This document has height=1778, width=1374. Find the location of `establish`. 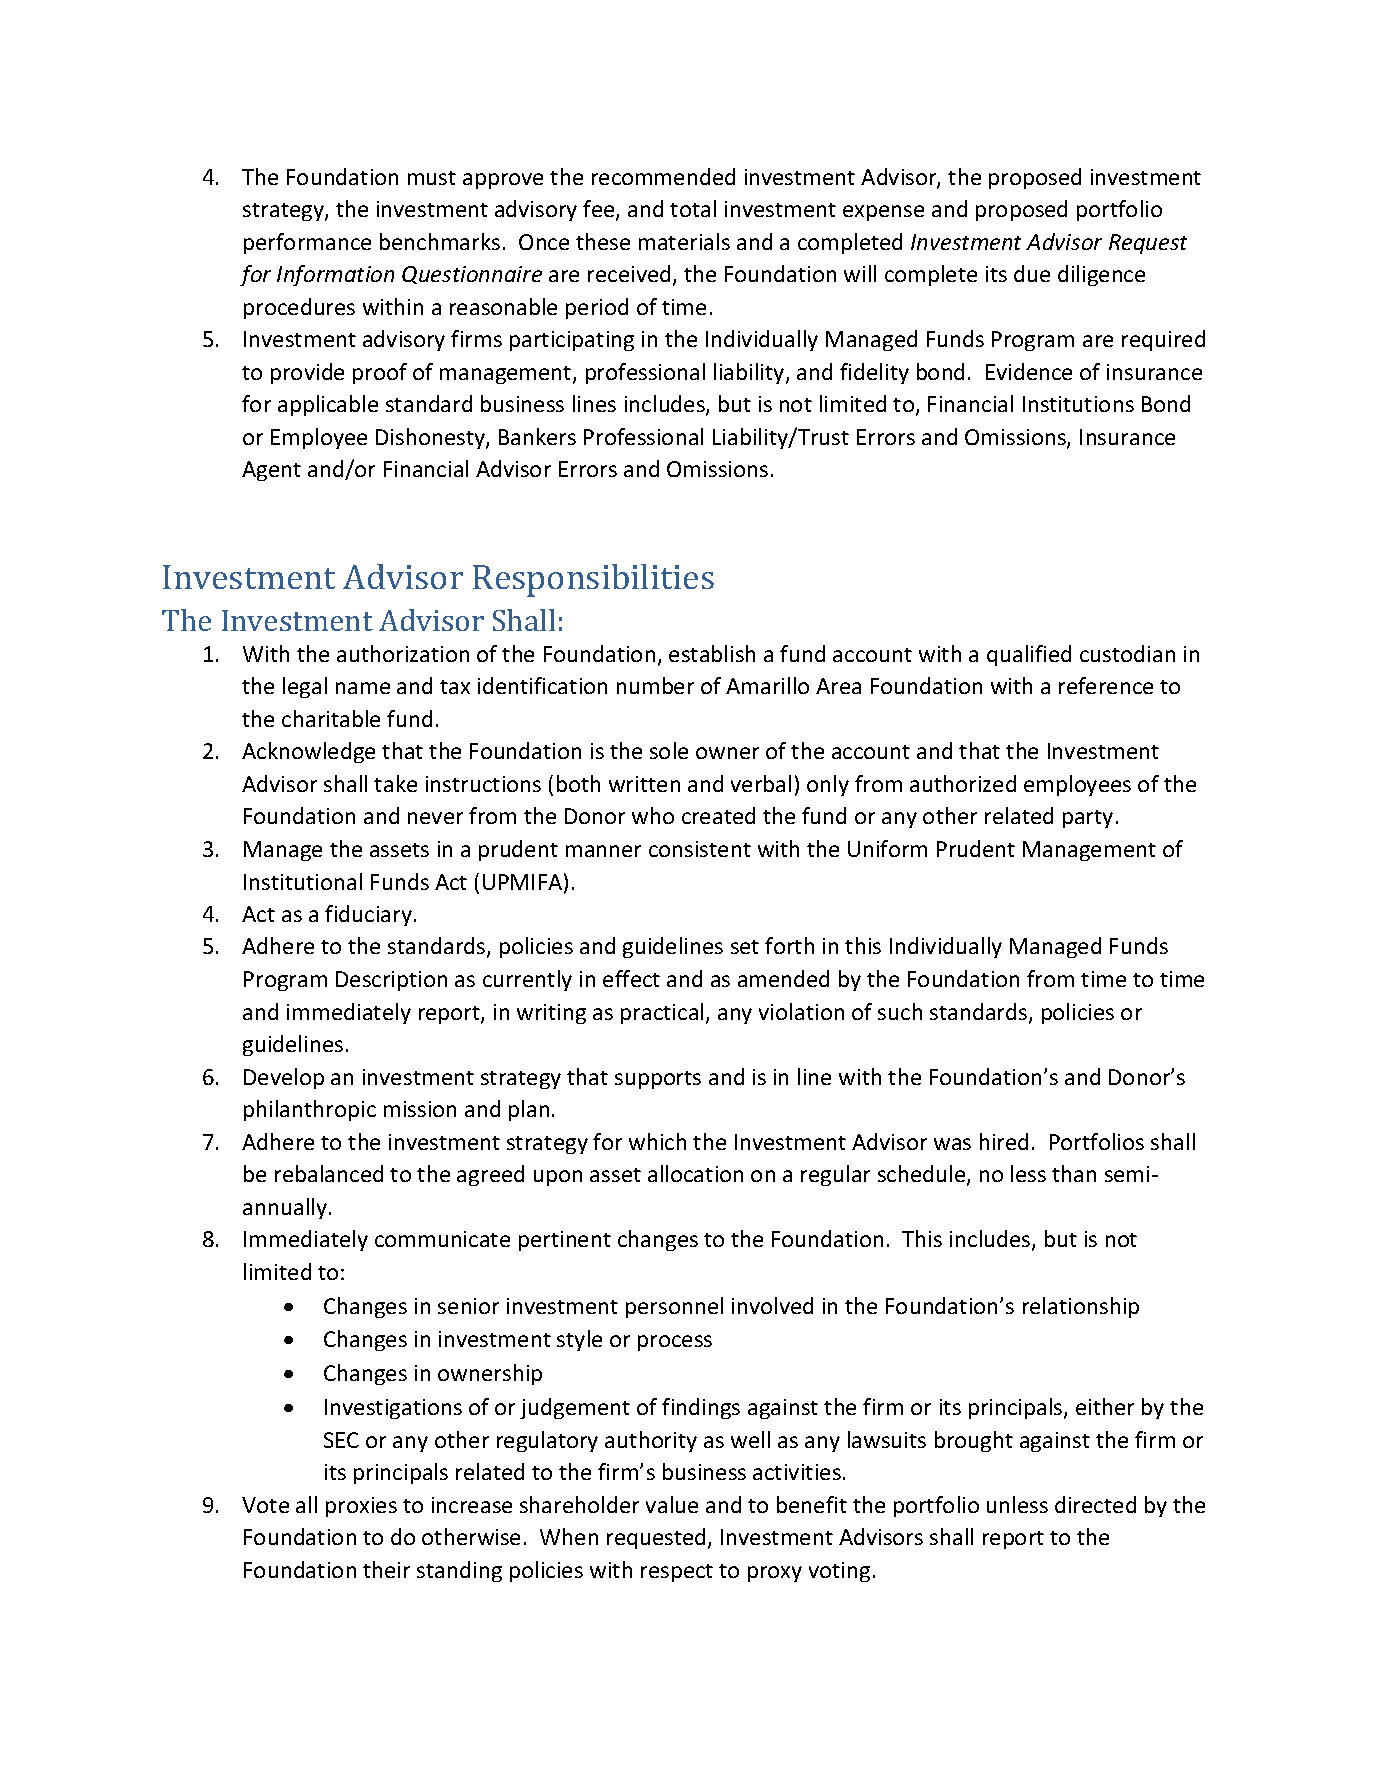

establish is located at coordinates (712, 653).
